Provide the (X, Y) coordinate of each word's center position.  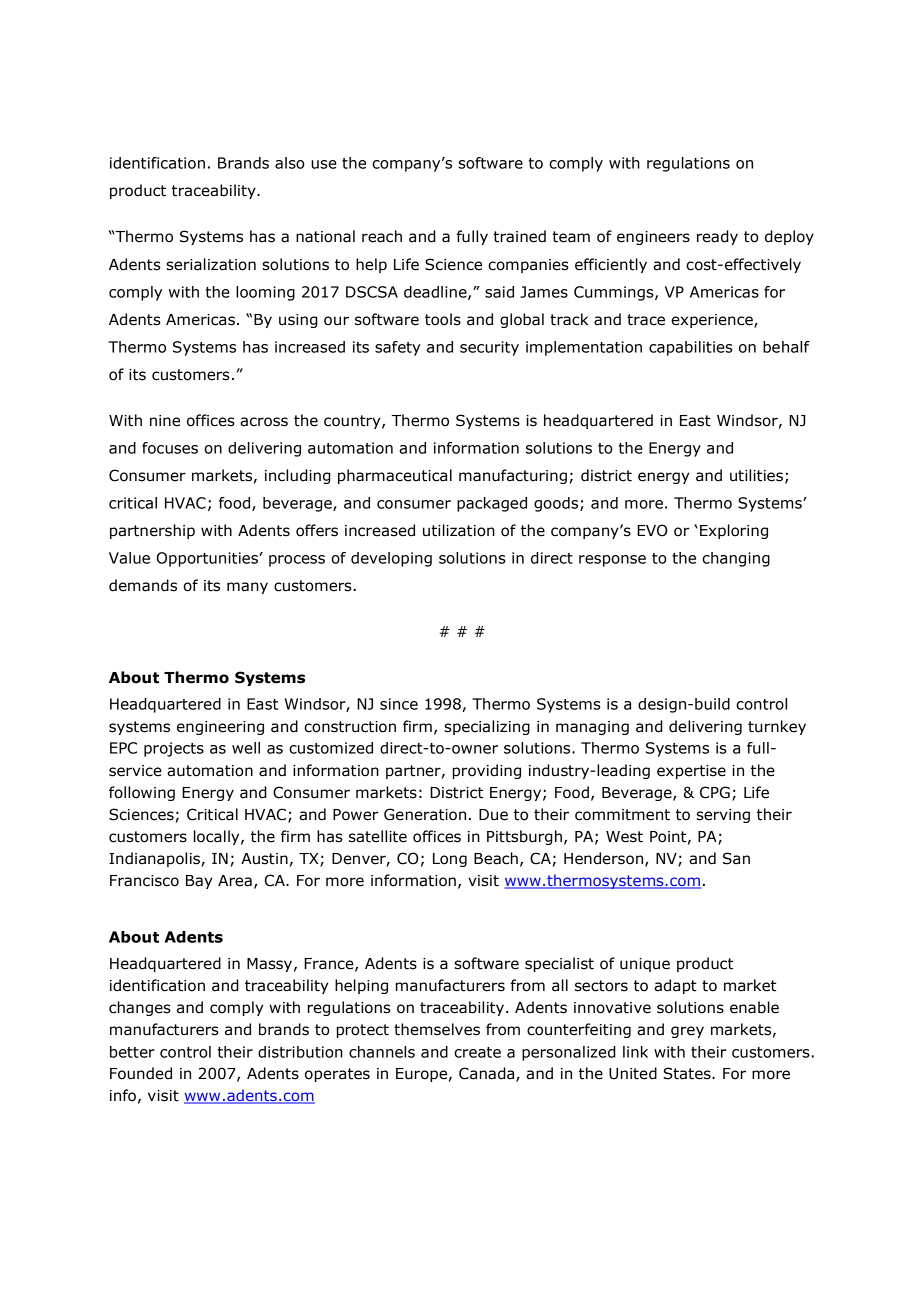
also (290, 163)
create (477, 1052)
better (132, 1052)
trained (519, 236)
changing (736, 559)
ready (717, 237)
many (247, 588)
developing (391, 559)
